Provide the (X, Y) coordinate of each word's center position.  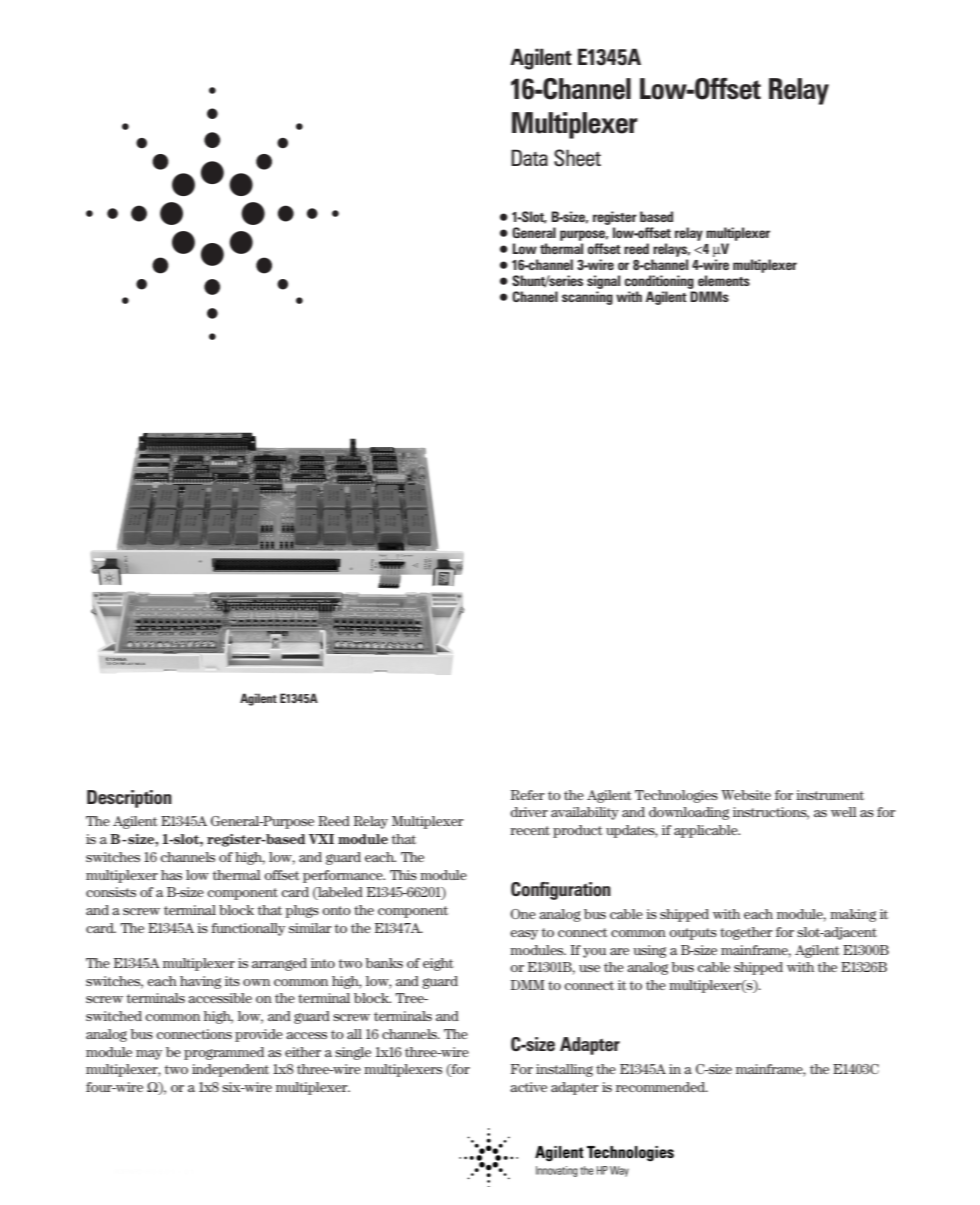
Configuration (561, 891)
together (746, 933)
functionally (248, 929)
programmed (224, 1053)
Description (129, 799)
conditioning (659, 282)
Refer (528, 795)
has (171, 875)
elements (724, 280)
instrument (830, 795)
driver (529, 812)
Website (746, 795)
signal (603, 282)
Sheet (577, 158)
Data (529, 157)
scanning (587, 298)
